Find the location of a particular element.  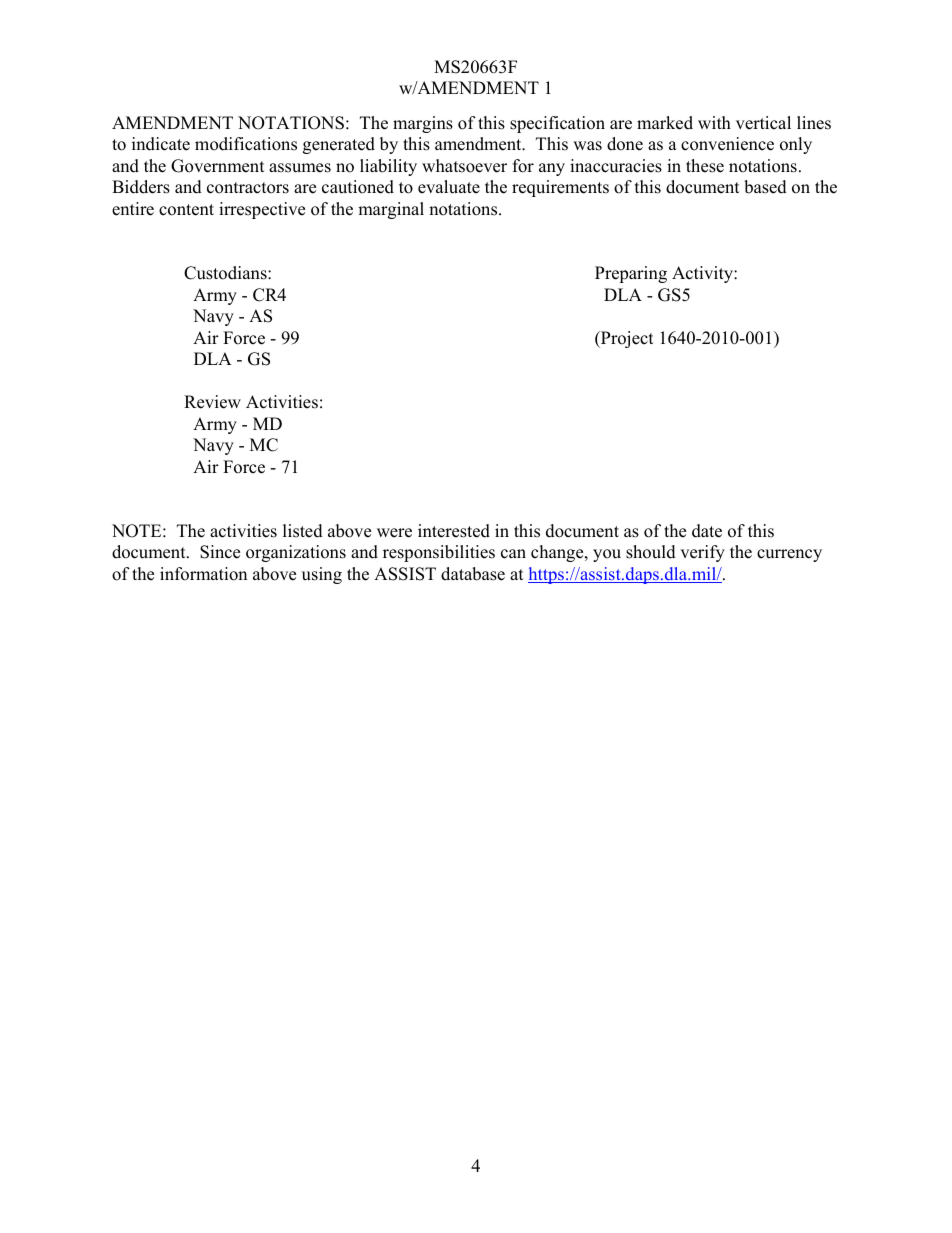

Activity is located at coordinates (703, 274).
